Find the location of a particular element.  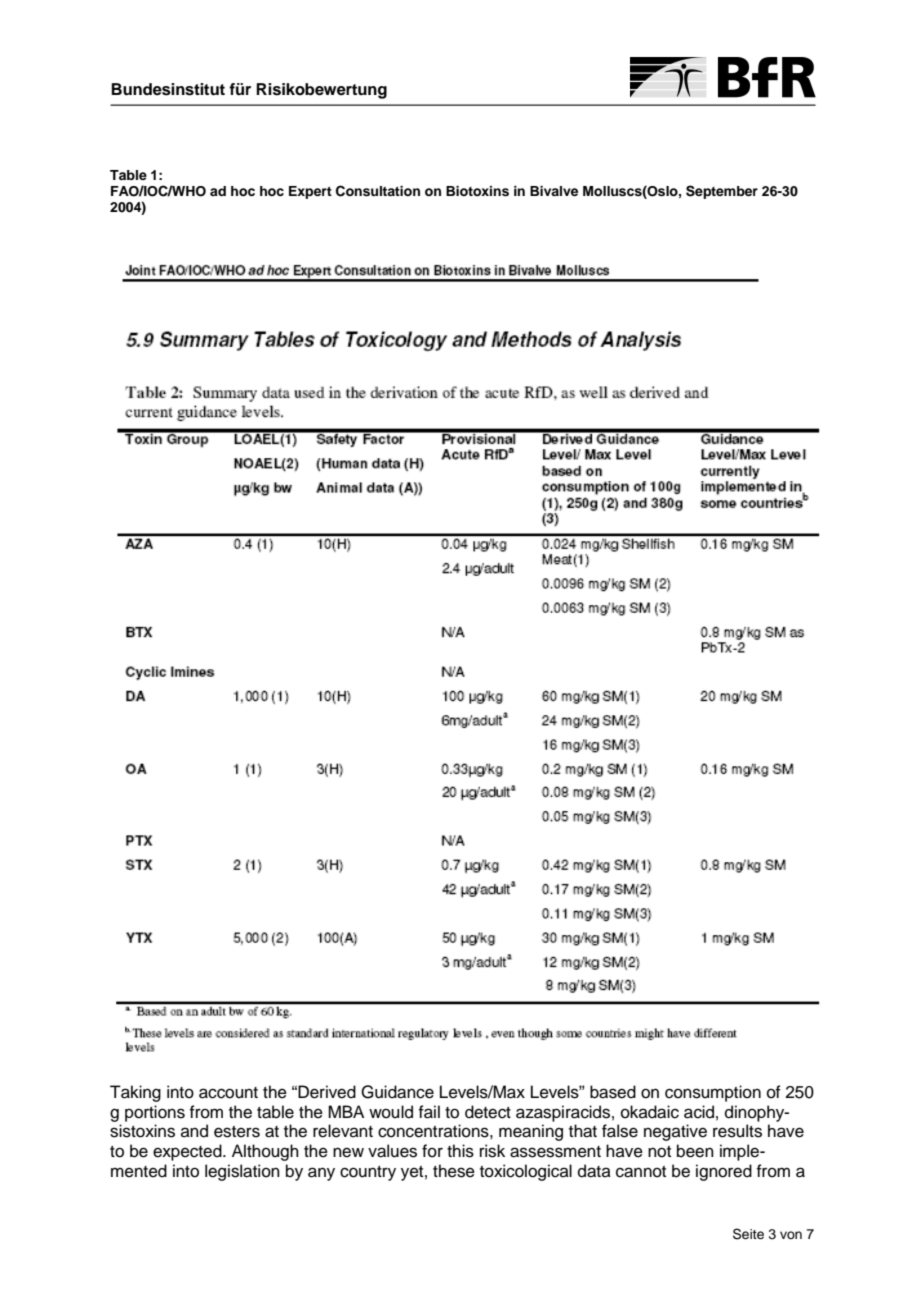

legislation is located at coordinates (242, 1172).
